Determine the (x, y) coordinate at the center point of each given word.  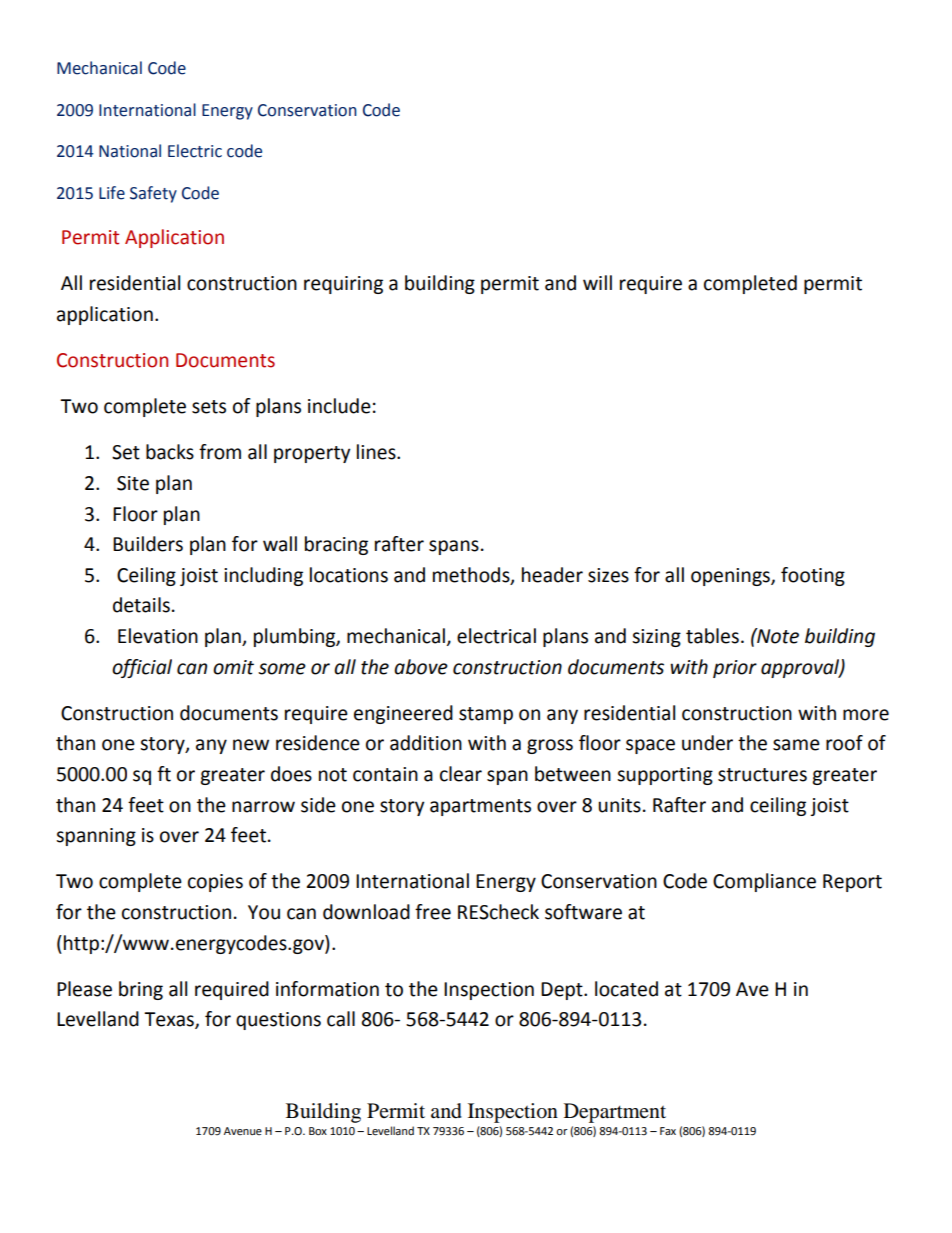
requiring (343, 285)
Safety (153, 194)
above (421, 667)
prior (735, 669)
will (597, 282)
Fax (668, 1131)
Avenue (243, 1131)
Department (615, 1113)
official (142, 668)
